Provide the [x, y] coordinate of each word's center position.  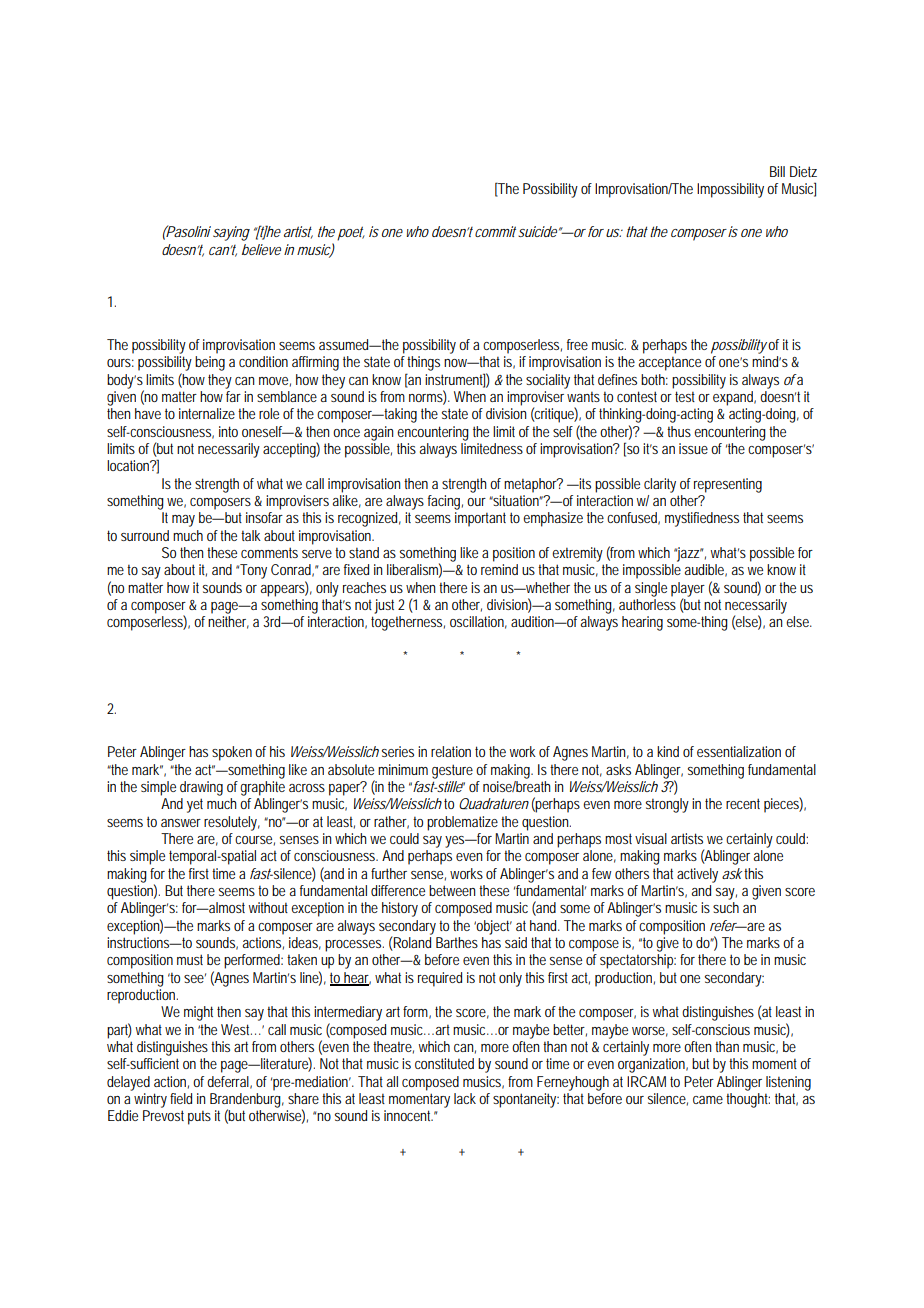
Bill [777, 171]
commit [495, 231]
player [688, 590]
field [181, 1098]
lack [467, 1098]
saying [231, 233]
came [708, 1100]
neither [228, 622]
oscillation [478, 622]
